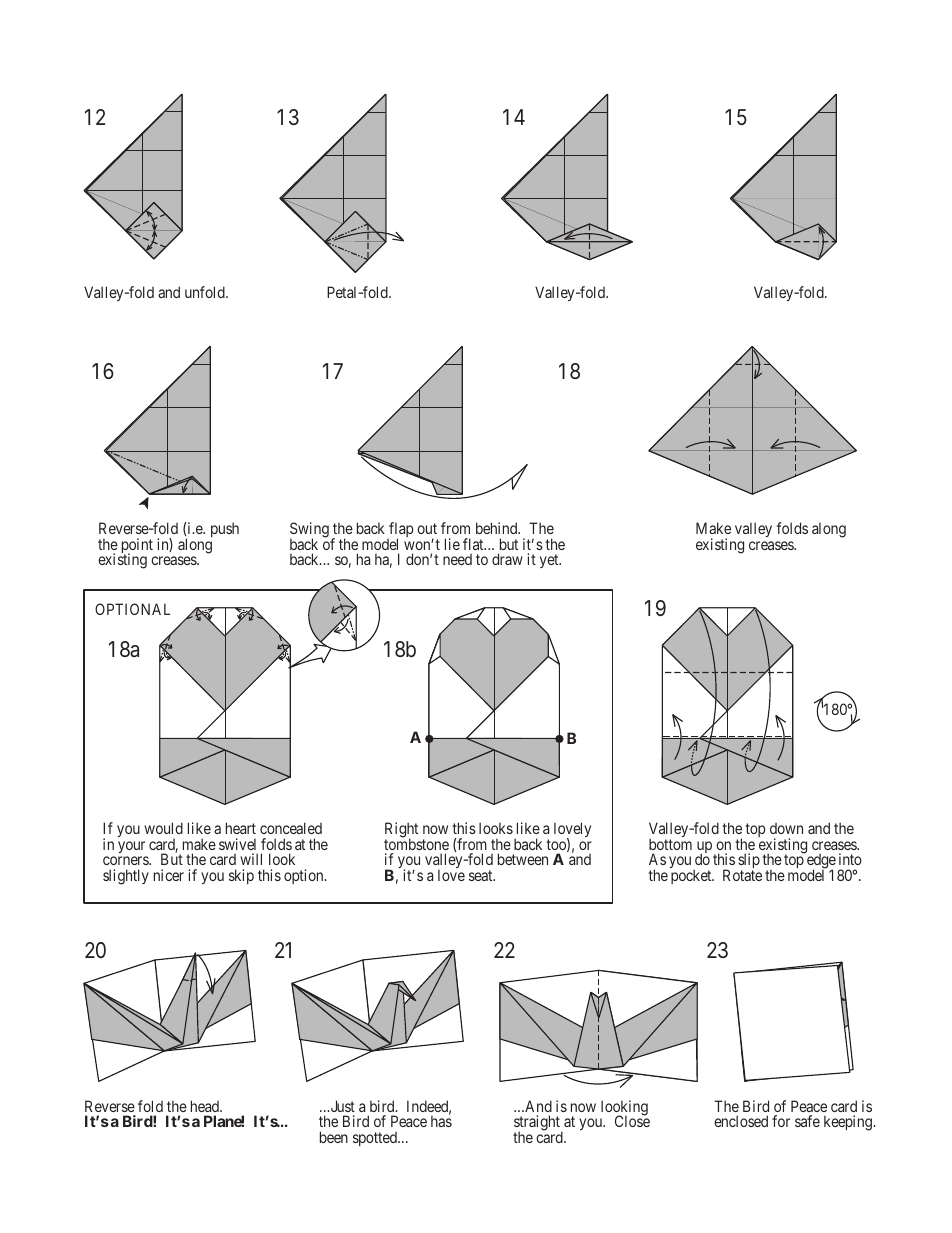  What do you see at coordinates (441, 1121) in the screenshot?
I see `has` at bounding box center [441, 1121].
